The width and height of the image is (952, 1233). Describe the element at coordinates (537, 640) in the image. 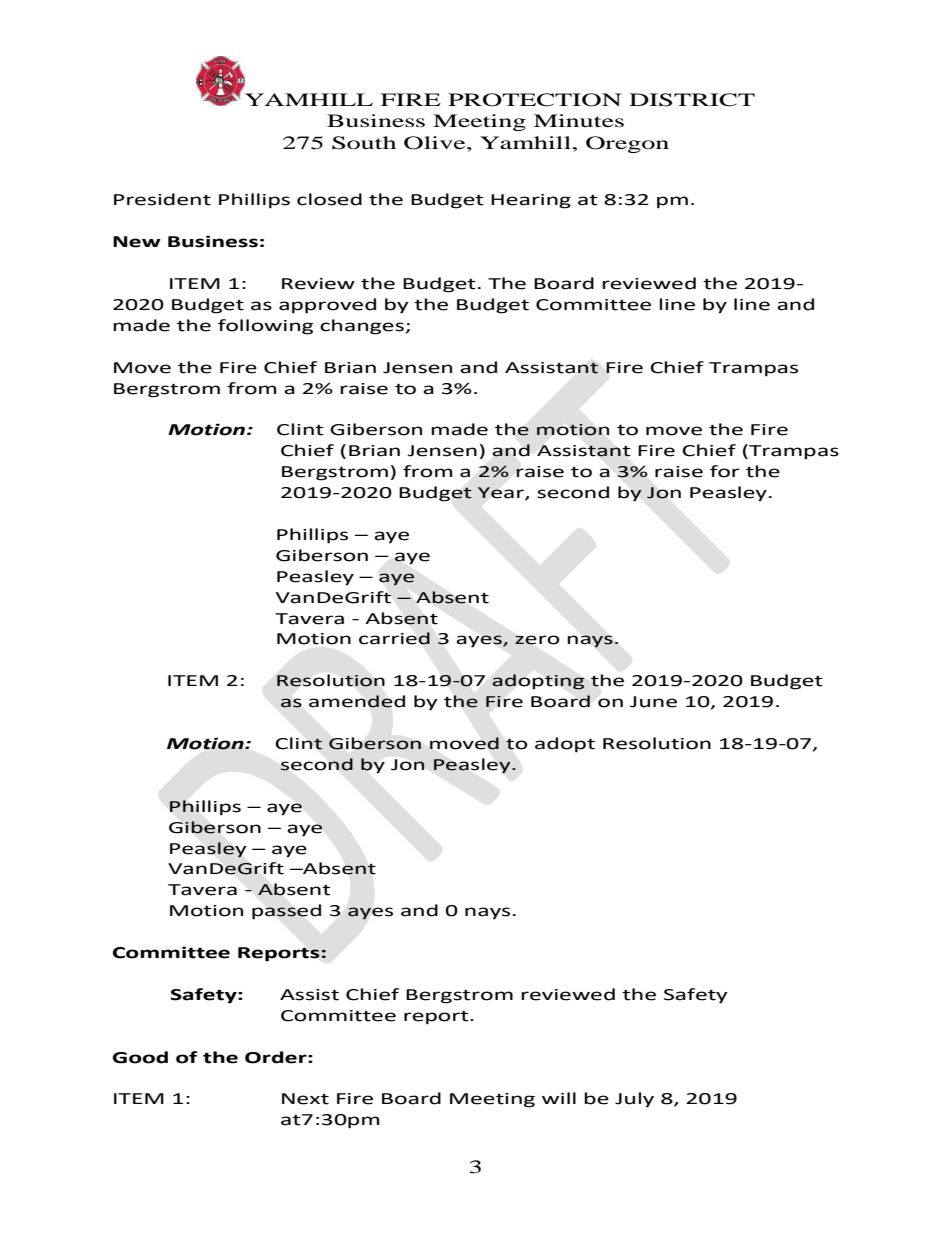

I see `zero` at that location.
